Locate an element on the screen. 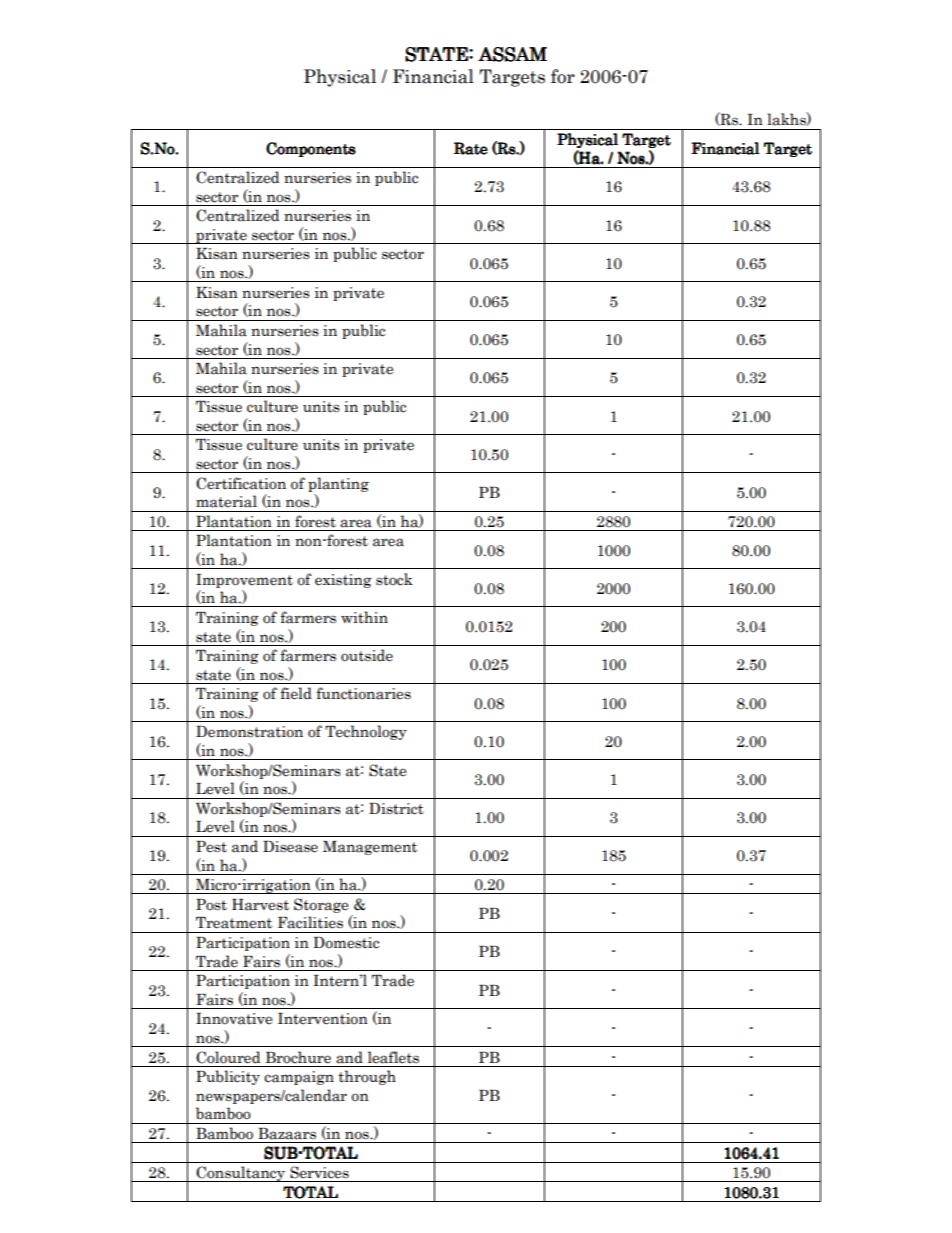 Image resolution: width=952 pixels, height=1233 pixels. Consultancy is located at coordinates (240, 1174).
